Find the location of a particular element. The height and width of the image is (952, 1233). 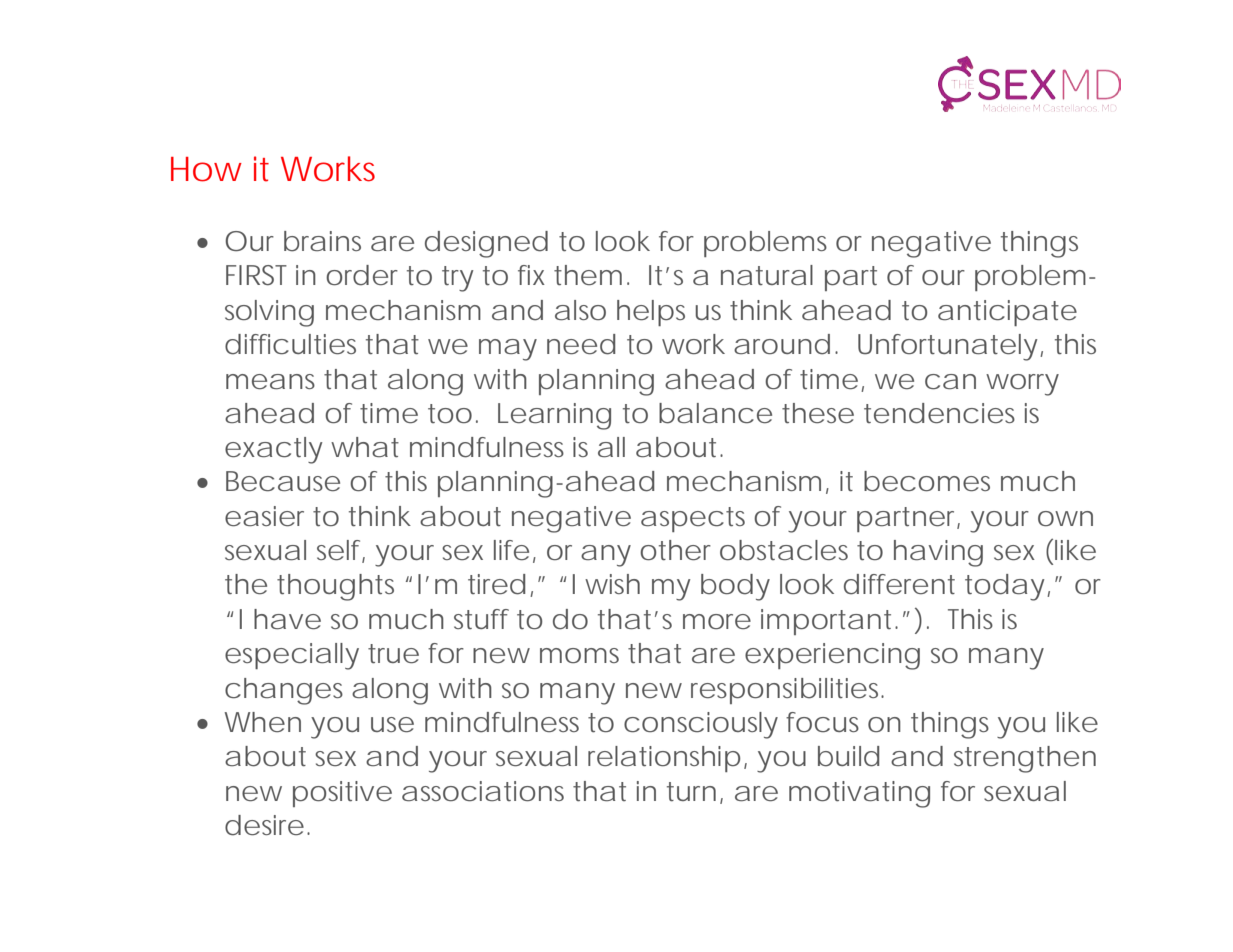

aspects is located at coordinates (693, 519).
